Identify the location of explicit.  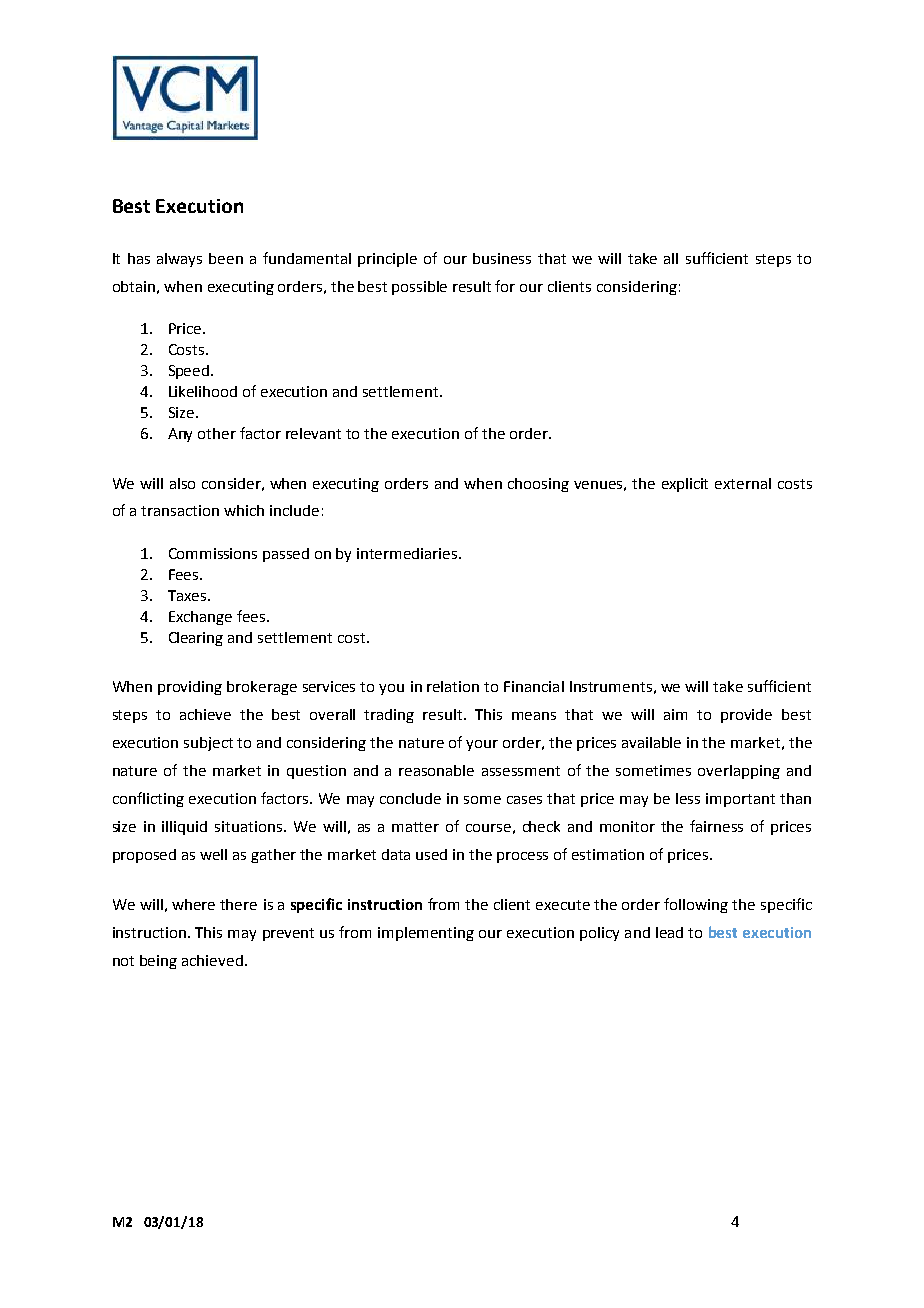
(685, 485).
